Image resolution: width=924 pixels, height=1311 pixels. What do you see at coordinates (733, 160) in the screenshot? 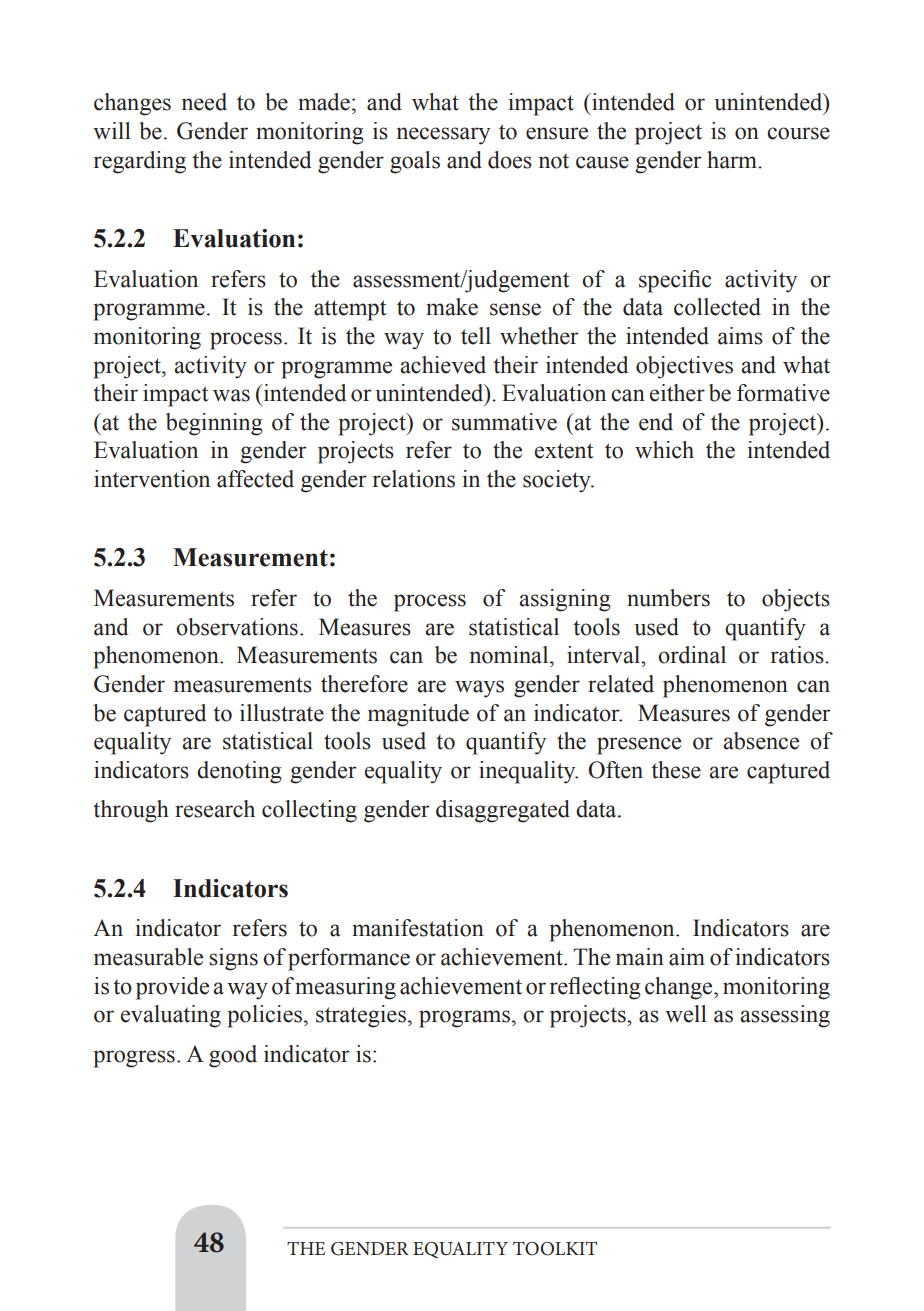
I see `harm` at bounding box center [733, 160].
